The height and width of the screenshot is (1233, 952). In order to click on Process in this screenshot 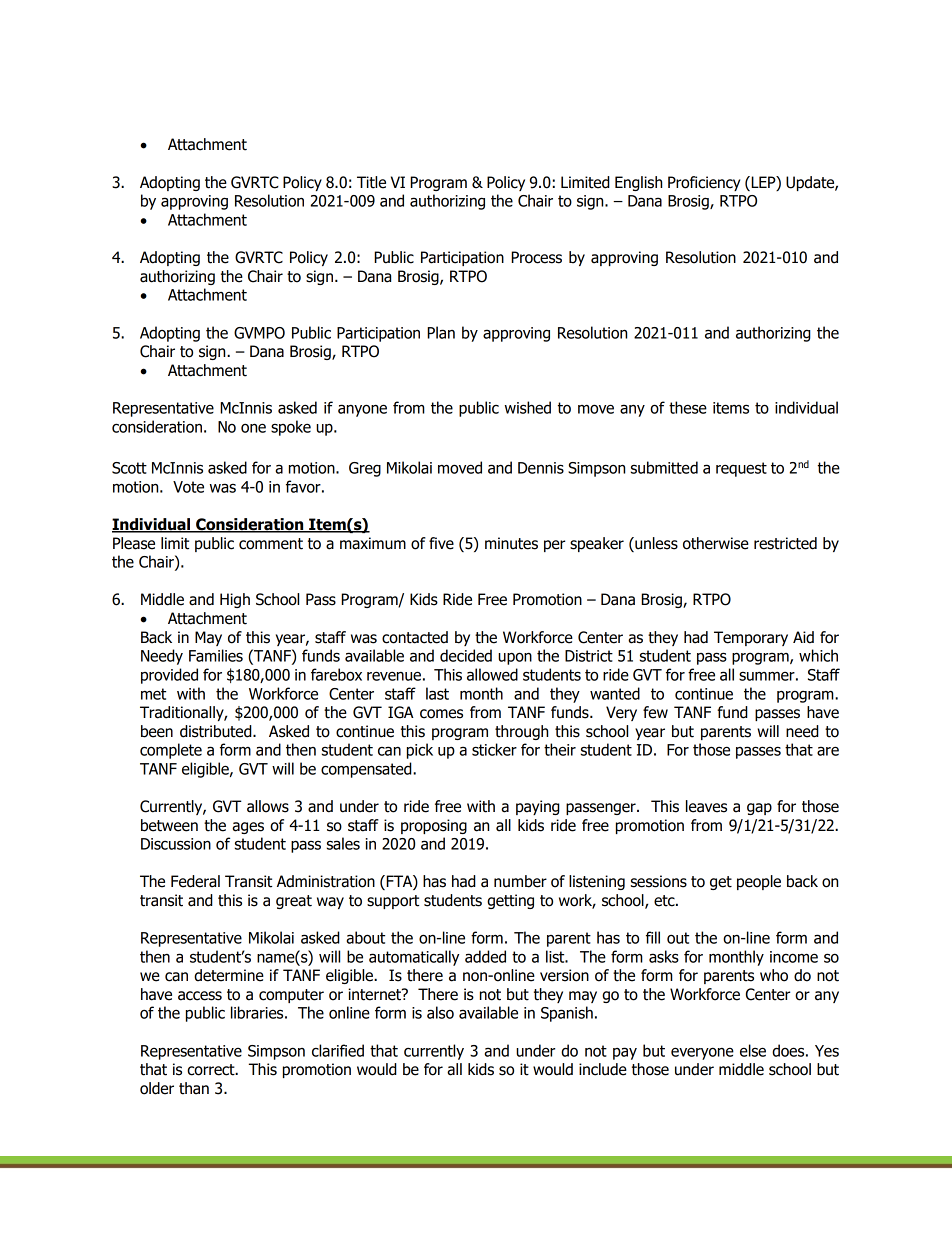, I will do `click(536, 257)`.
